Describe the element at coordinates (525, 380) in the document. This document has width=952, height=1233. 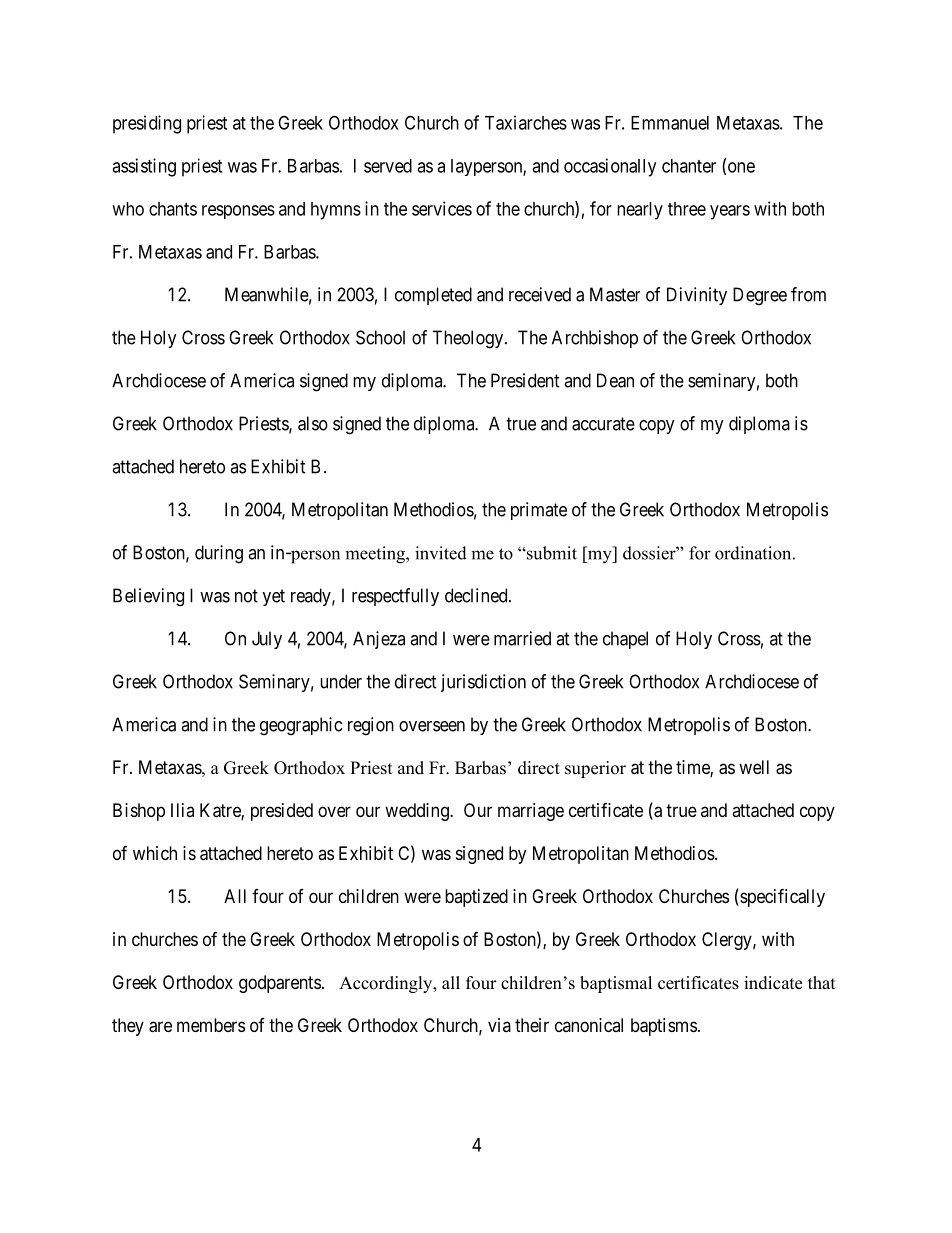
I see `President` at that location.
